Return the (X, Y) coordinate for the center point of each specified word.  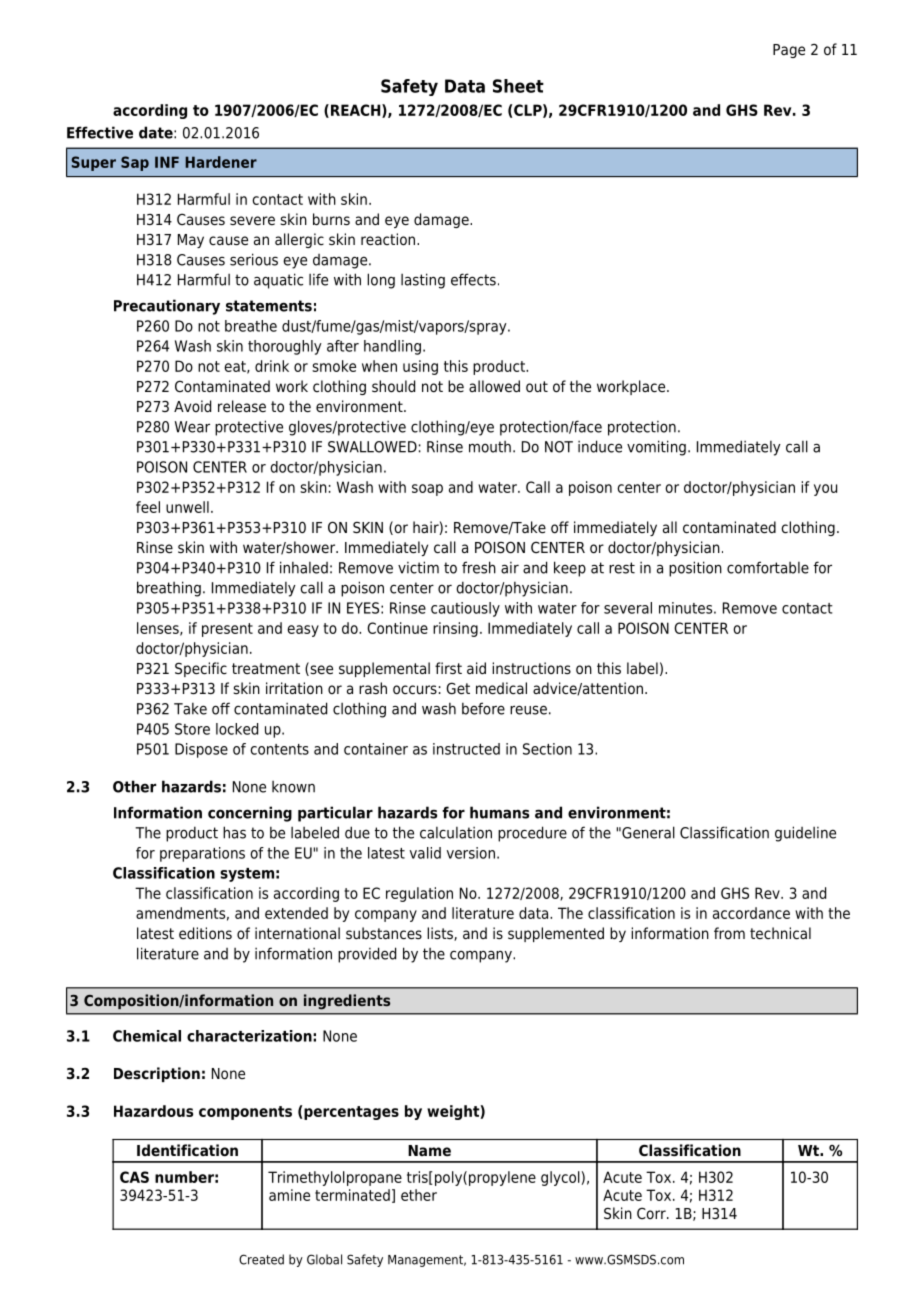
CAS (134, 1177)
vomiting (656, 448)
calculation (456, 833)
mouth (490, 447)
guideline (805, 834)
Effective (100, 132)
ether (419, 1195)
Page (789, 51)
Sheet (518, 86)
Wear (192, 427)
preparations (202, 854)
